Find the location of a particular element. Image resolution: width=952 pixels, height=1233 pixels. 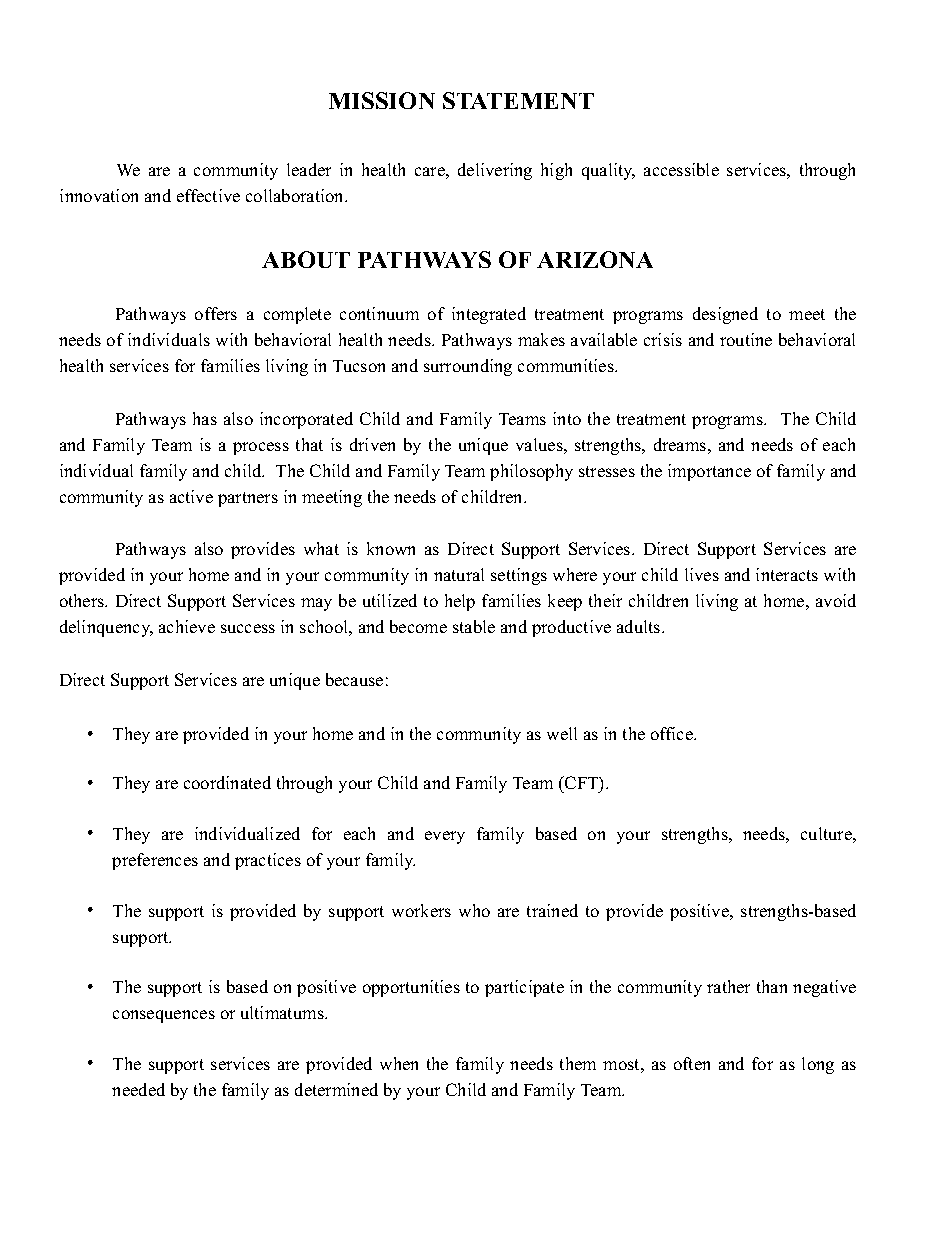

delivering is located at coordinates (495, 171).
